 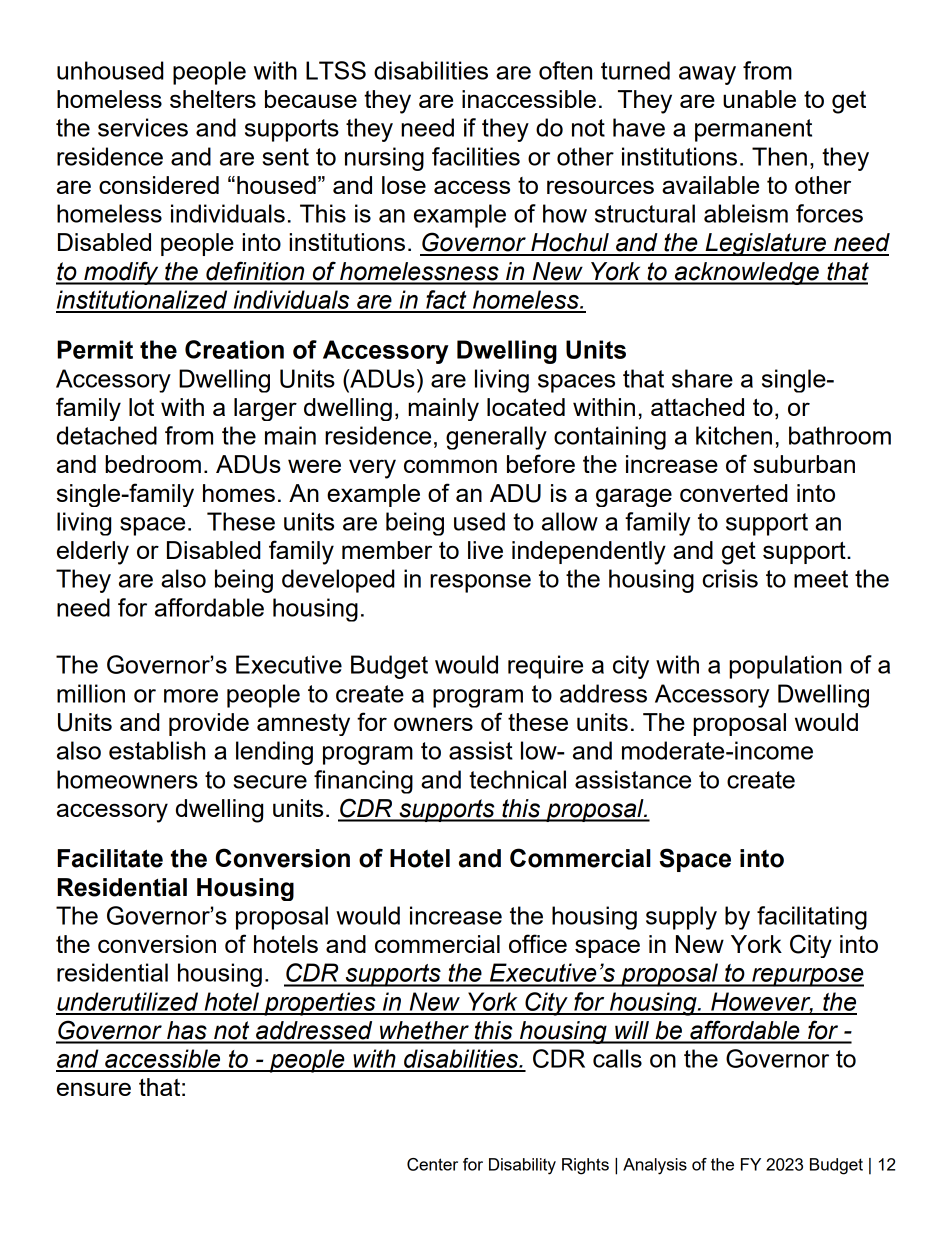 I want to click on establish, so click(x=157, y=750).
